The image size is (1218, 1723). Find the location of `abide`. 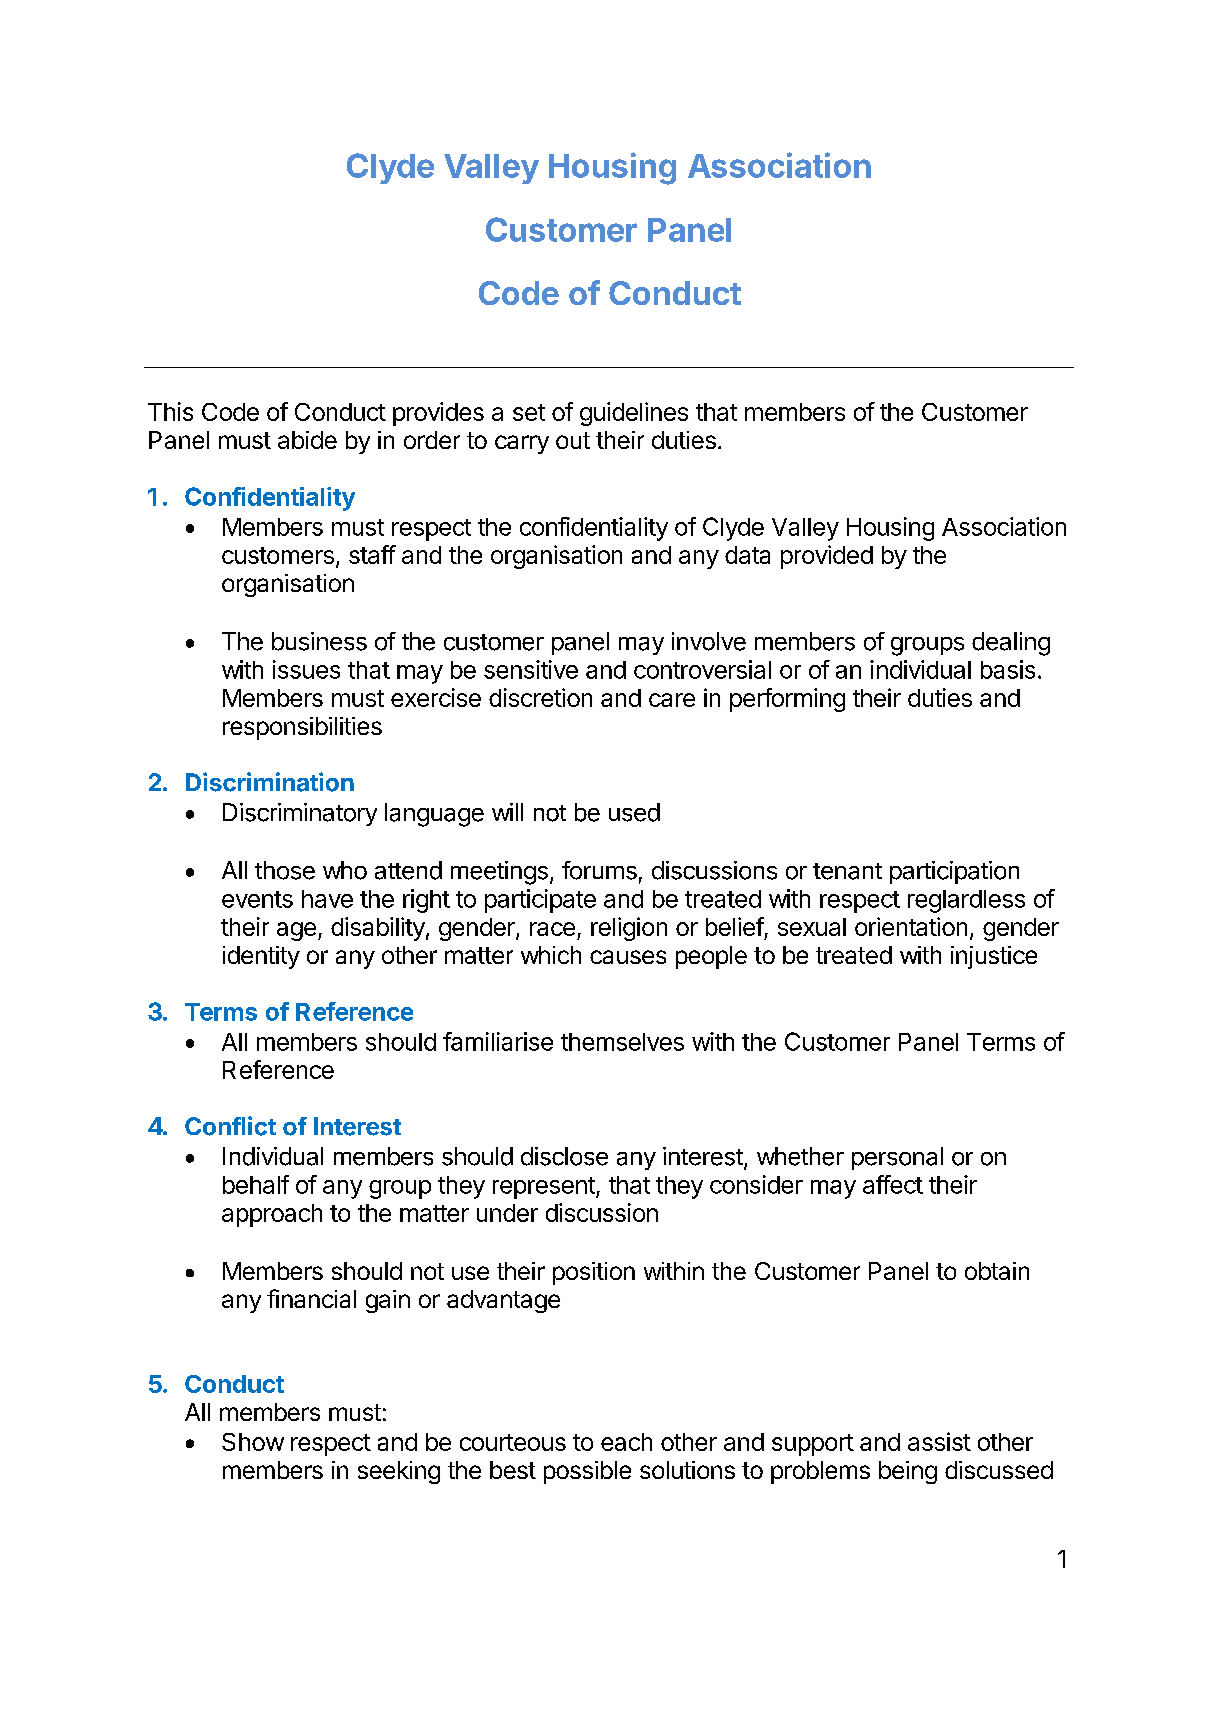

abide is located at coordinates (307, 440).
